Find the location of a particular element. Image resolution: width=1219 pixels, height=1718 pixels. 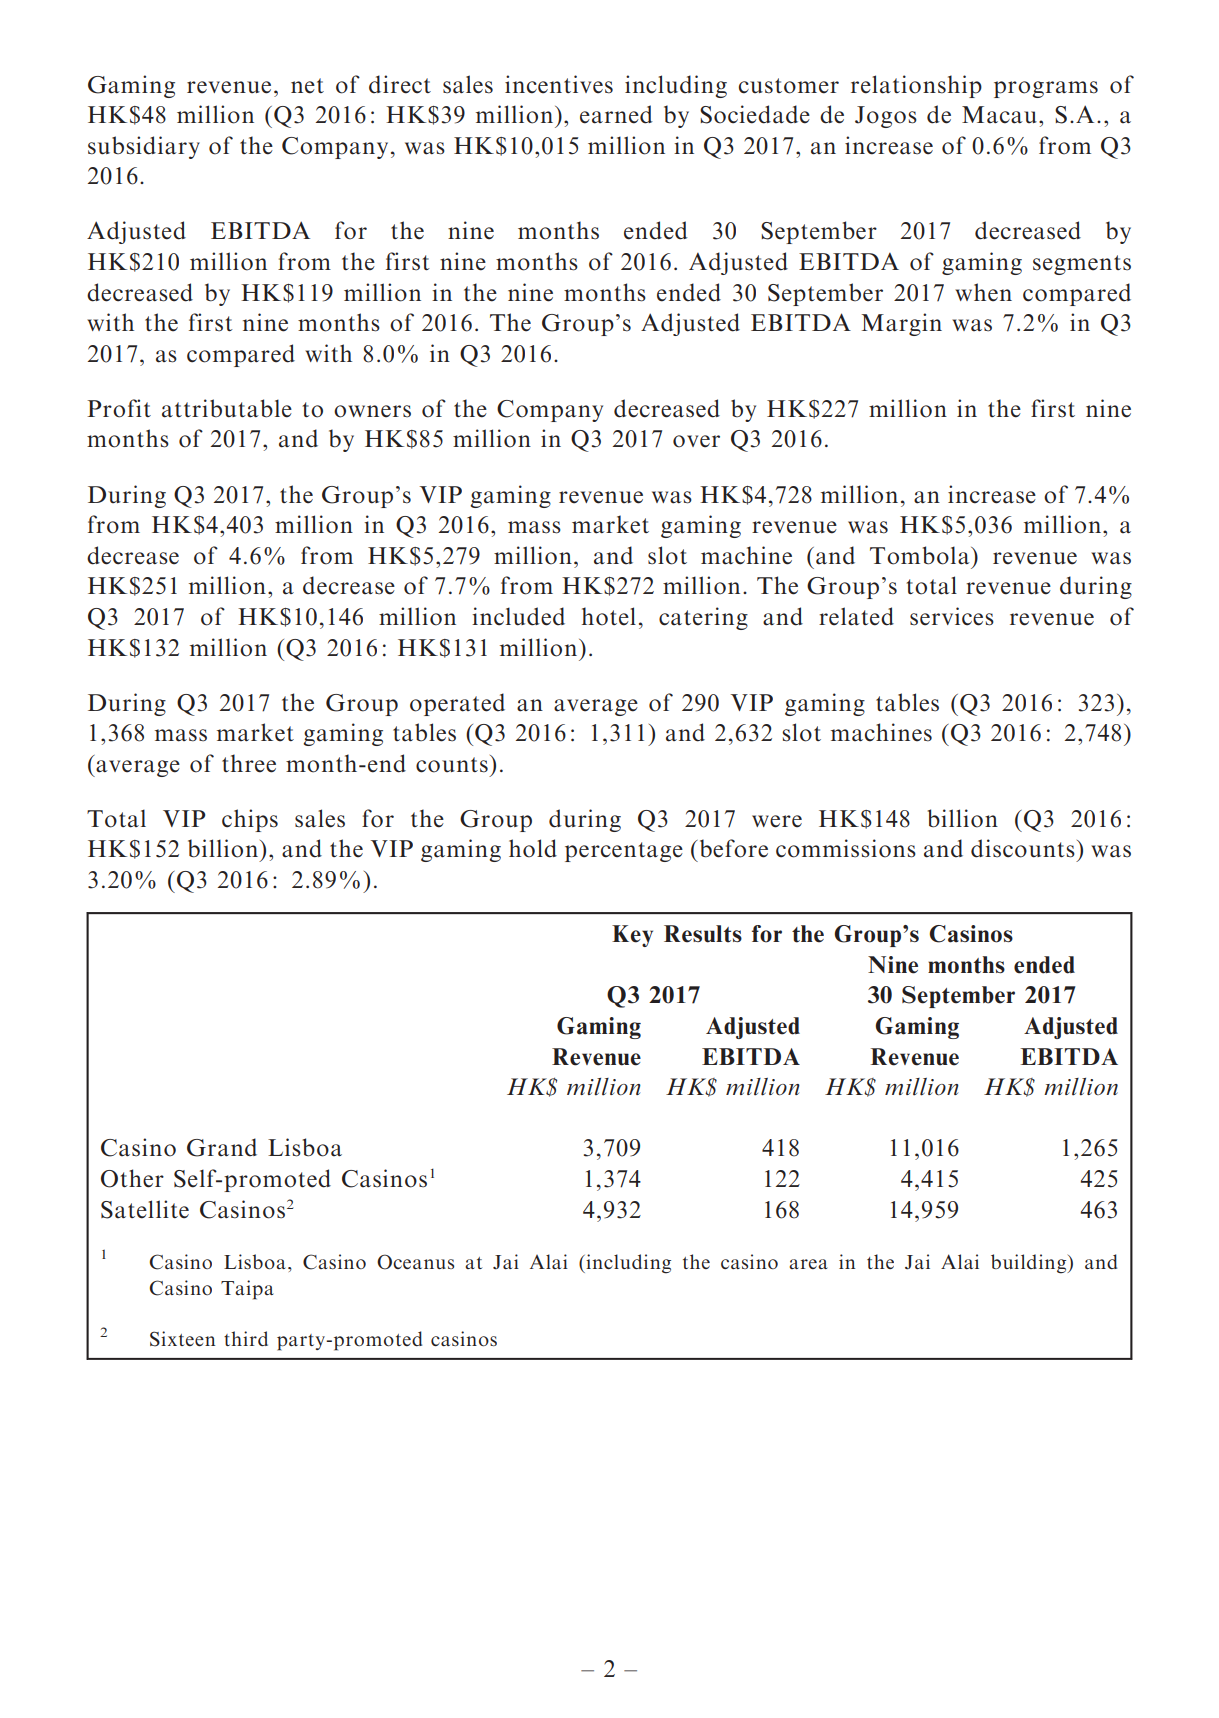

net is located at coordinates (307, 86).
